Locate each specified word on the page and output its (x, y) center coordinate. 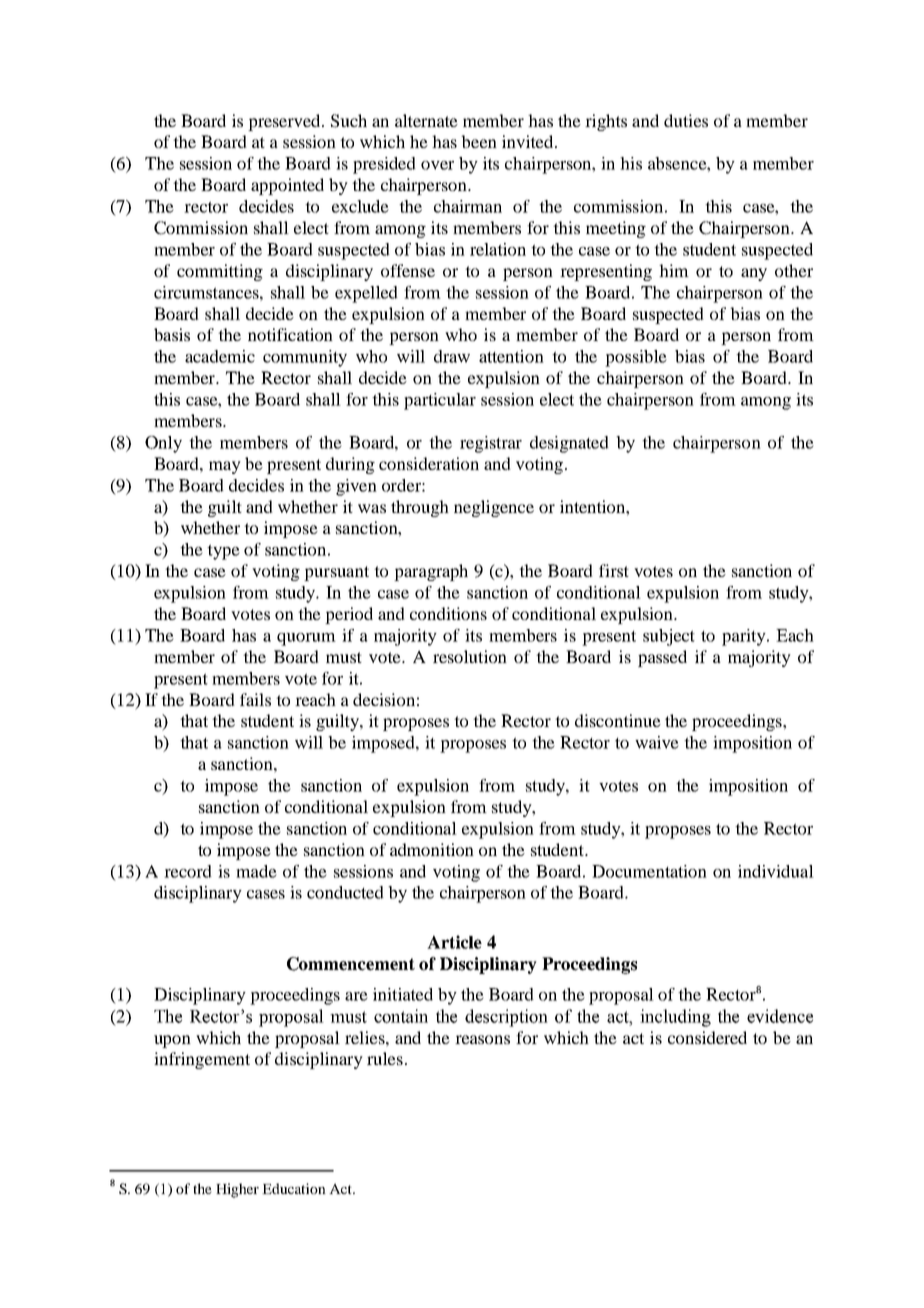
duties (686, 120)
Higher (237, 1190)
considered (707, 1037)
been (479, 141)
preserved (285, 122)
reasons (482, 1039)
